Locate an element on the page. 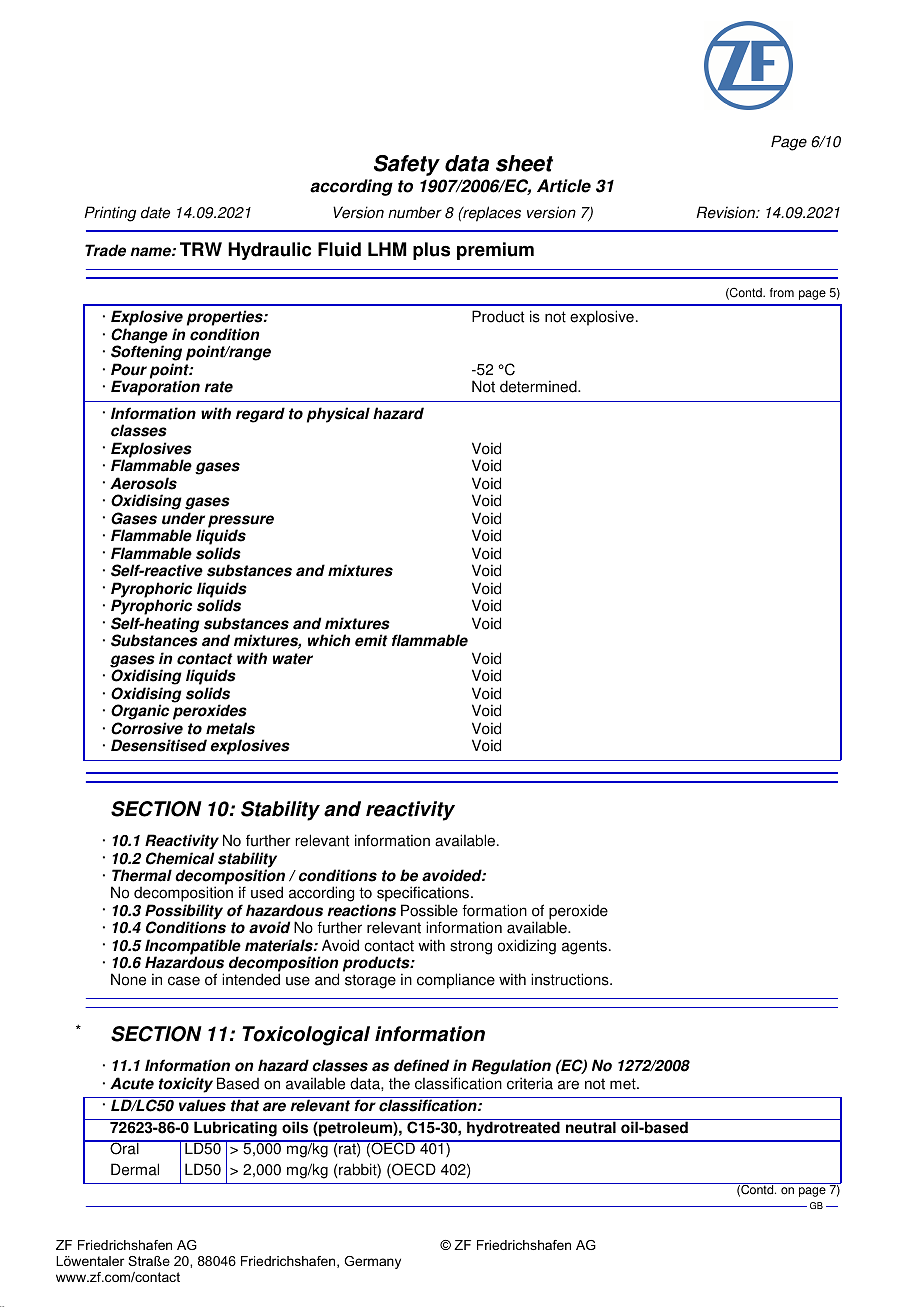 Image resolution: width=924 pixels, height=1308 pixels. Revision is located at coordinates (726, 212).
